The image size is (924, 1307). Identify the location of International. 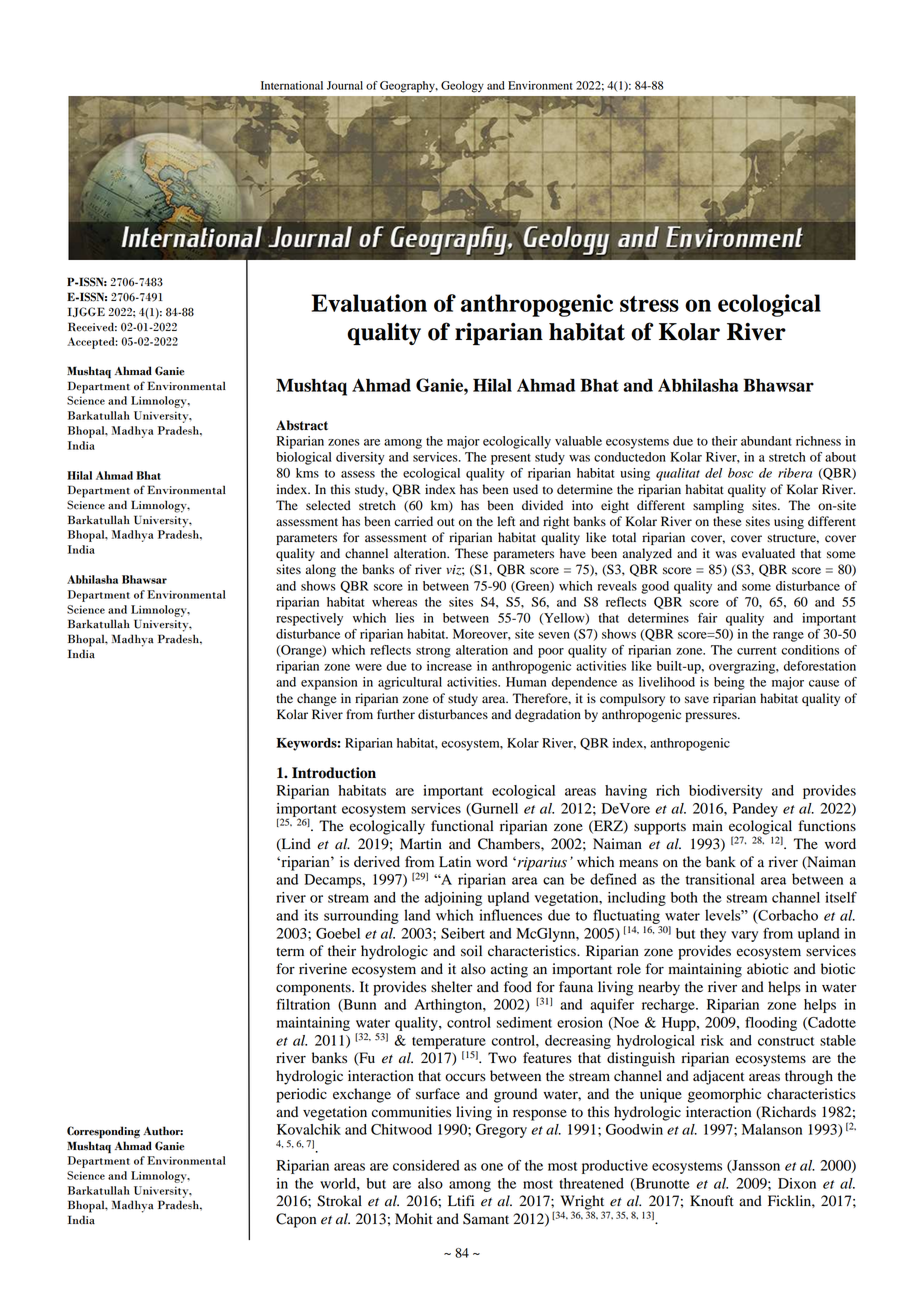
(292, 85).
